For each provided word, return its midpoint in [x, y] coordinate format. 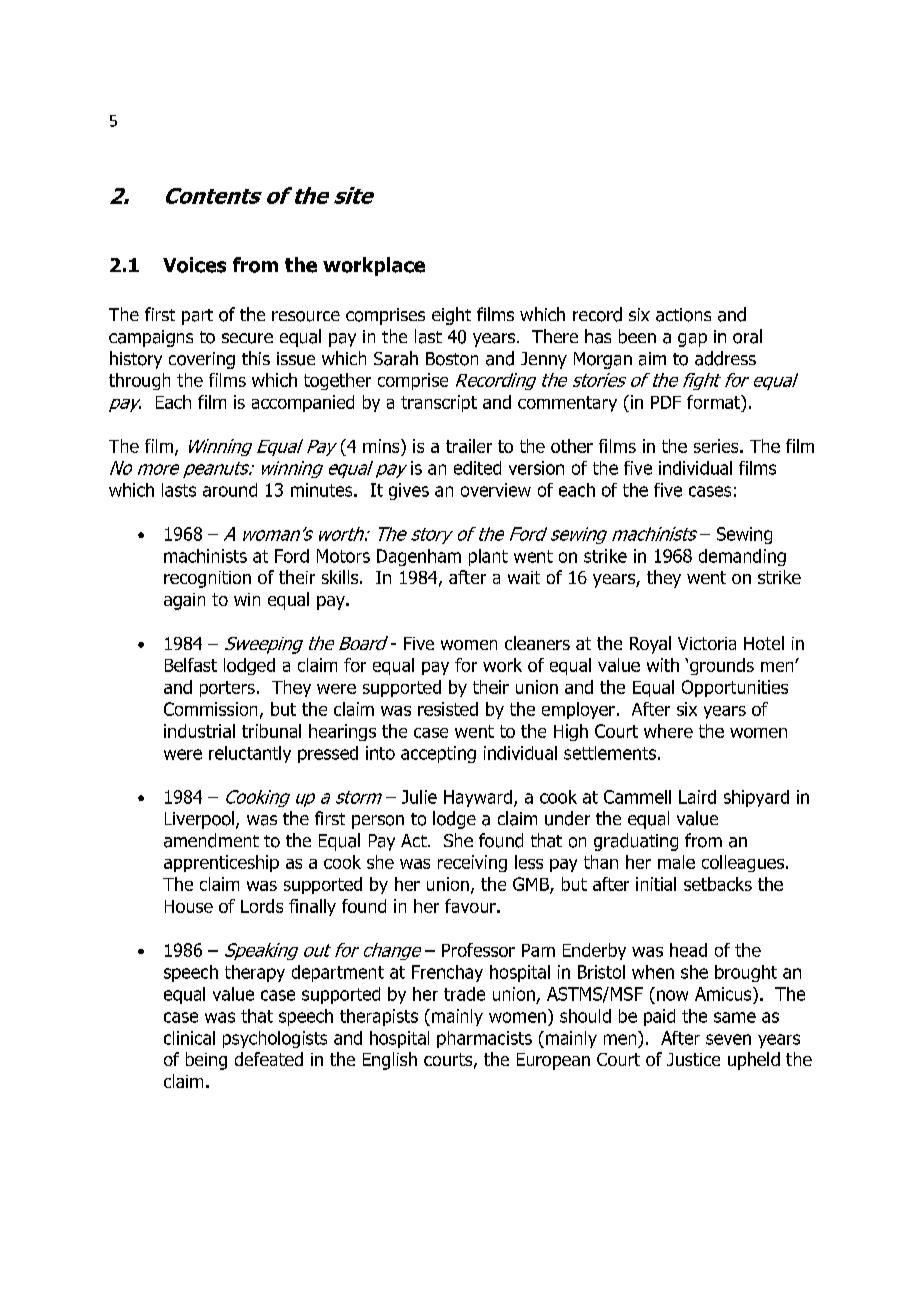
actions [683, 315]
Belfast [191, 665]
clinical [189, 1038]
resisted [448, 709]
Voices [194, 265]
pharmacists [484, 1039]
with [663, 665]
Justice [693, 1059]
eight [451, 316]
